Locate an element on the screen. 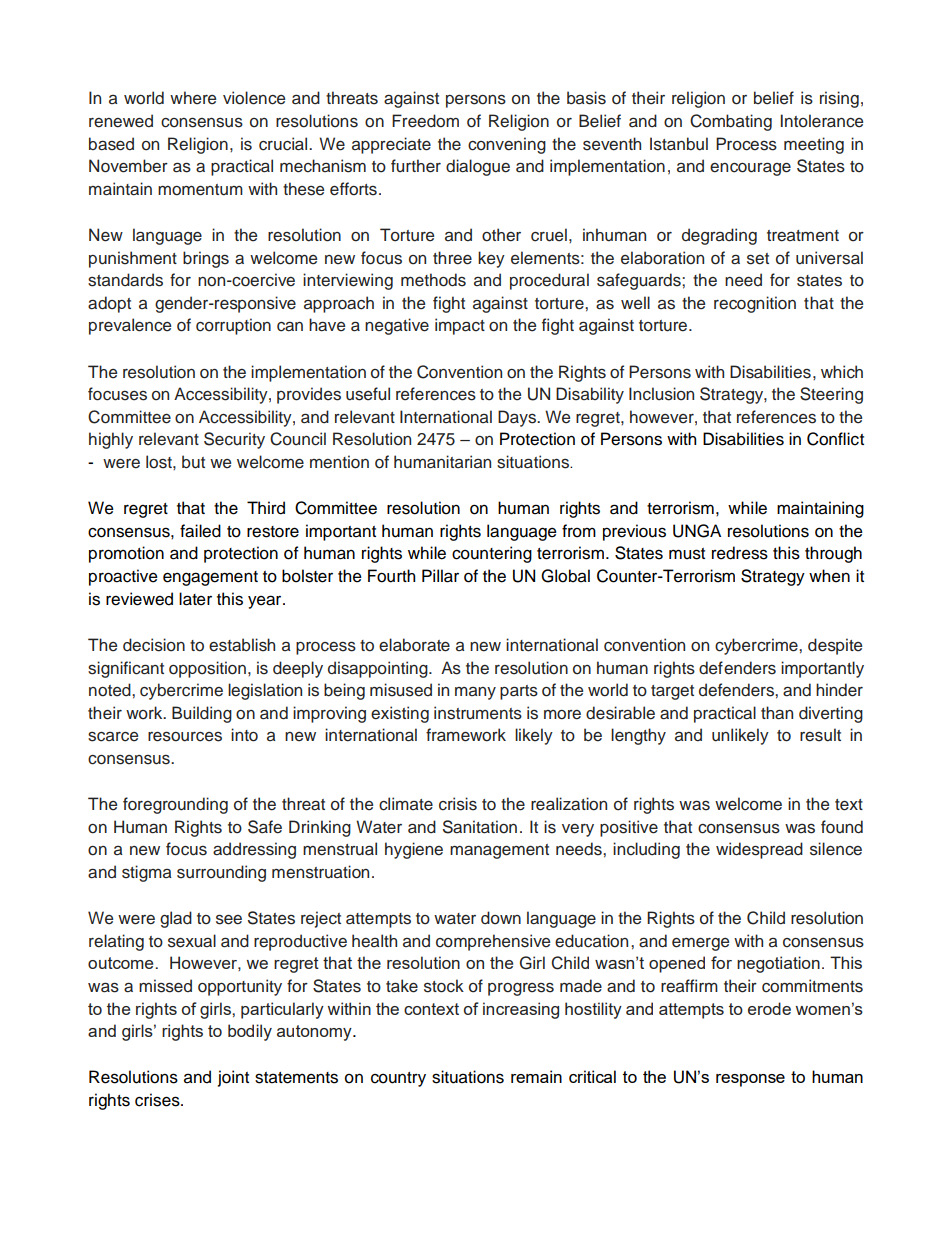  redress is located at coordinates (740, 553).
